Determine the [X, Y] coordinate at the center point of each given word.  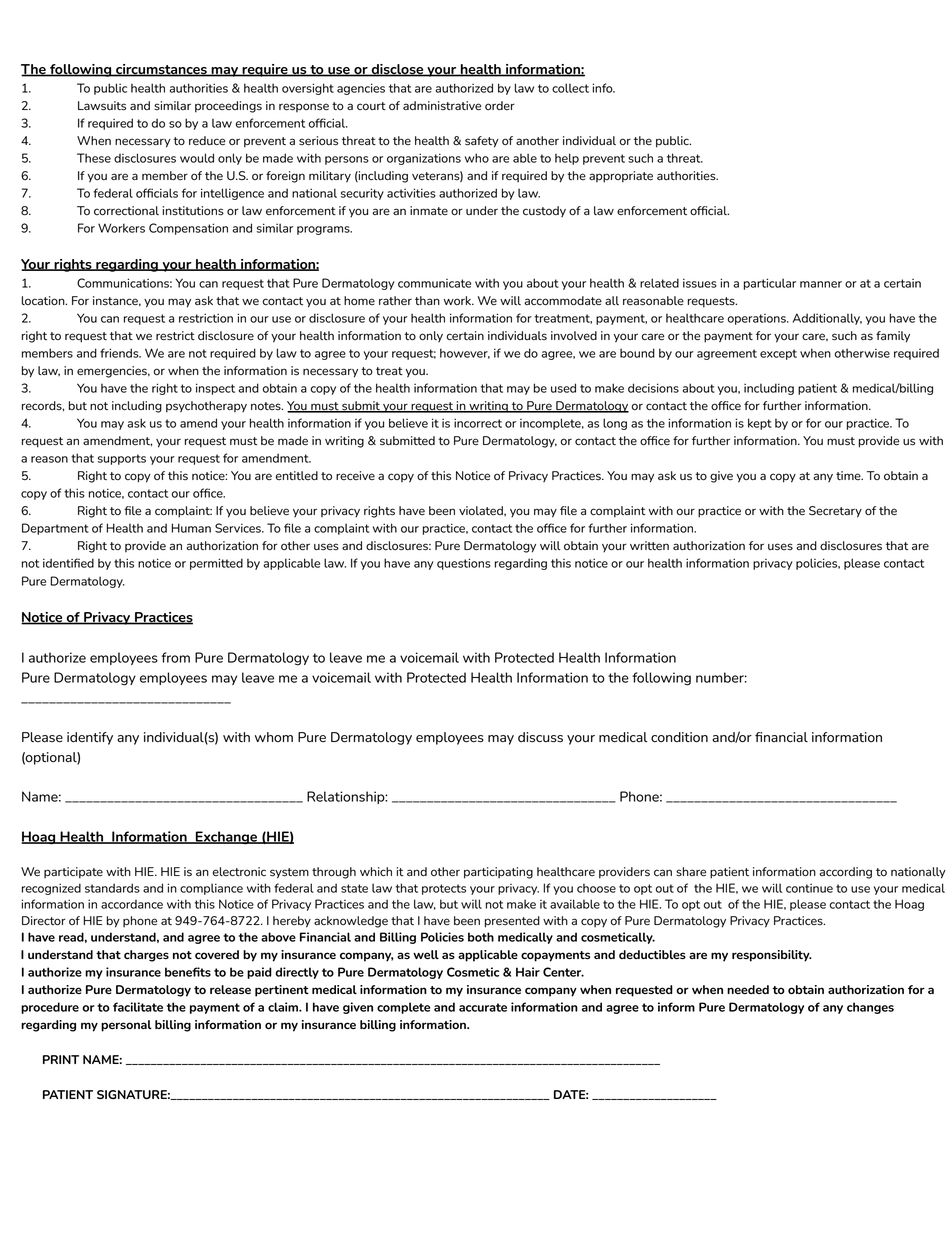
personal [126, 1026]
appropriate [621, 177]
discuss [540, 737]
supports [122, 459]
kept [760, 424]
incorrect [478, 423]
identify [90, 738]
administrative [442, 106]
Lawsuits [102, 106]
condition [679, 737]
